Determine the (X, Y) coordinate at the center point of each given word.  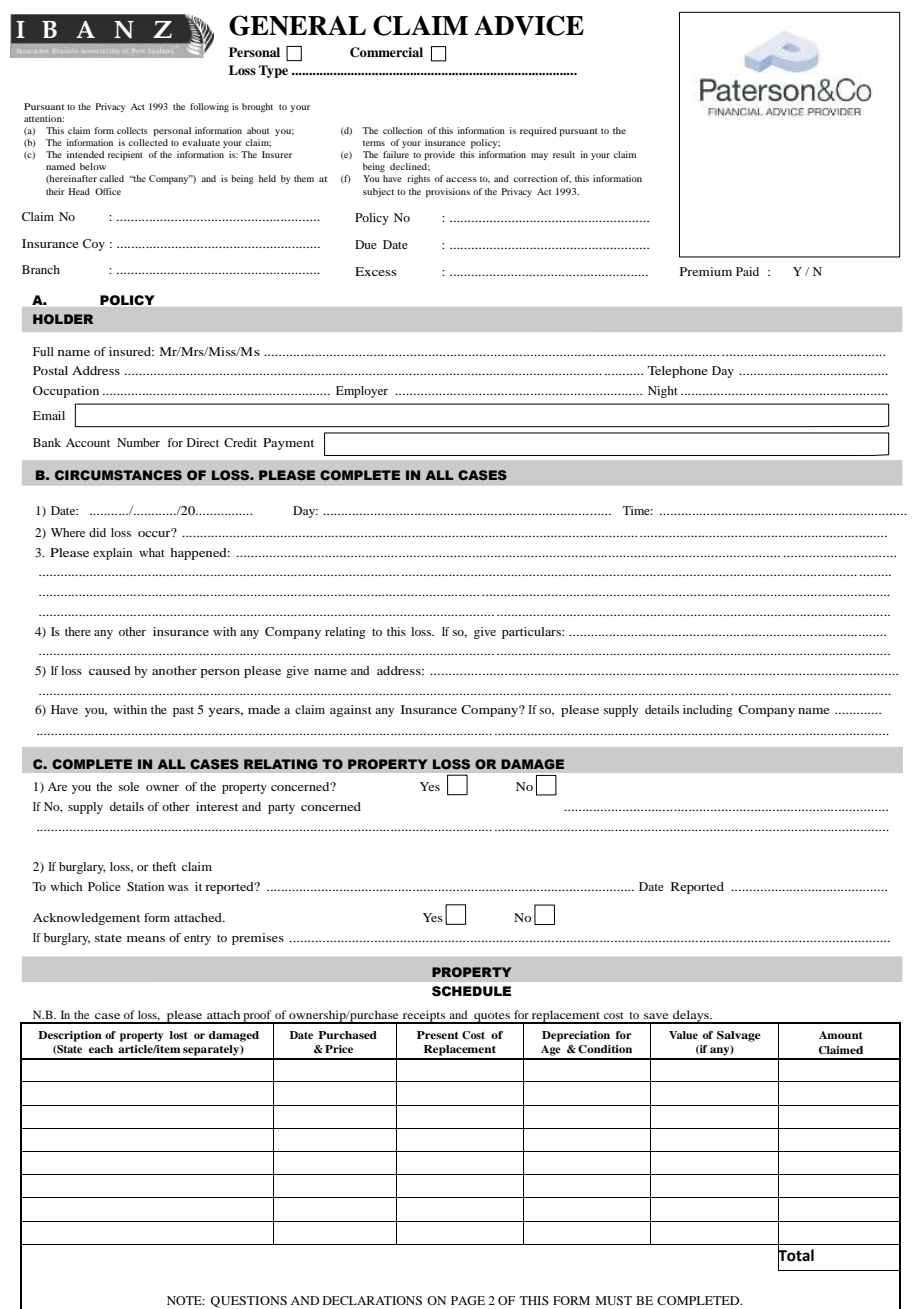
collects (132, 130)
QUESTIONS (249, 1302)
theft (164, 866)
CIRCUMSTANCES (118, 475)
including (707, 711)
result (564, 154)
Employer (362, 392)
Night (663, 392)
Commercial (386, 52)
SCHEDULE (471, 991)
